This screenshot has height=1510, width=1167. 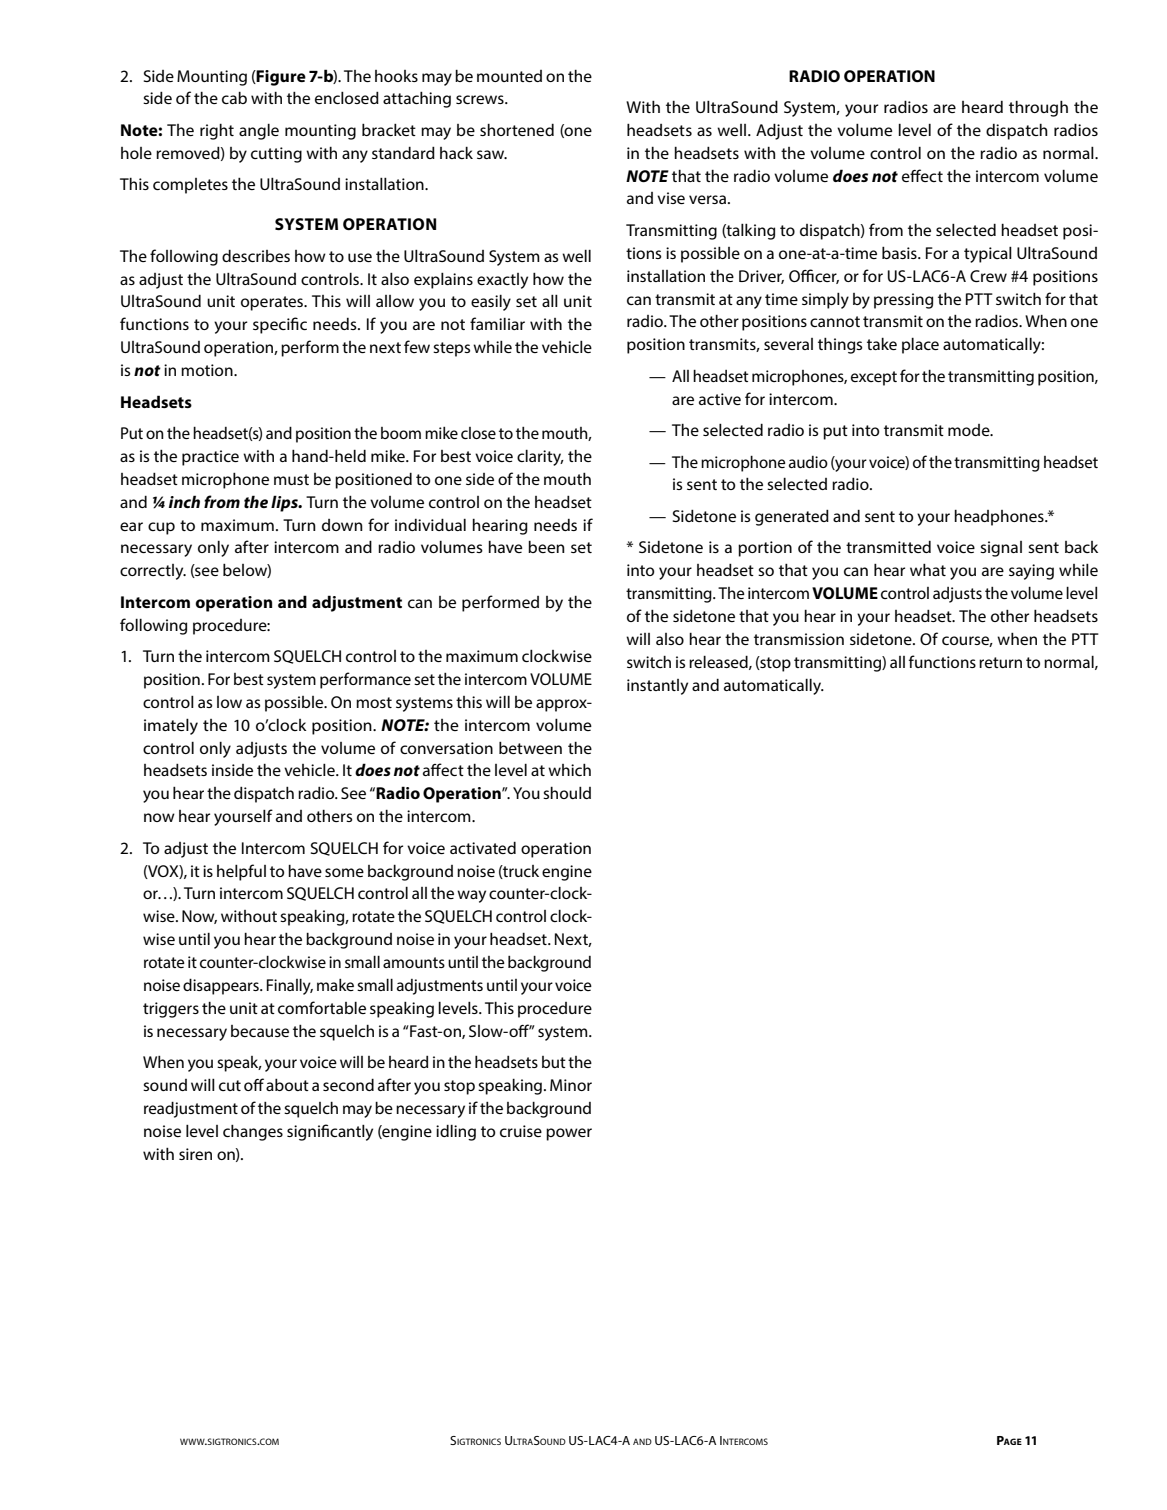 I want to click on shortened, so click(x=517, y=130).
